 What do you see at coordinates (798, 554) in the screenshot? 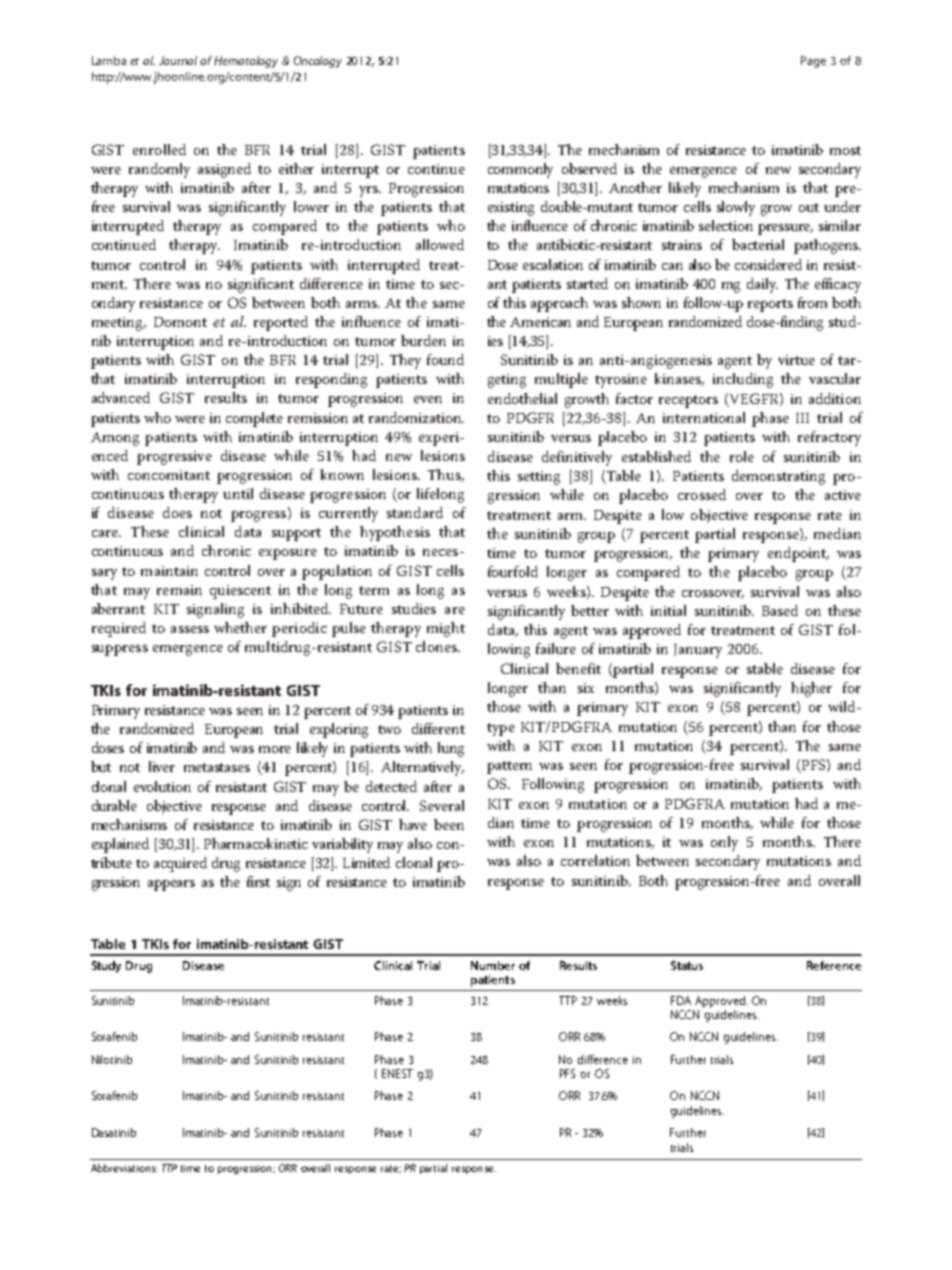
I see `endpoint` at bounding box center [798, 554].
